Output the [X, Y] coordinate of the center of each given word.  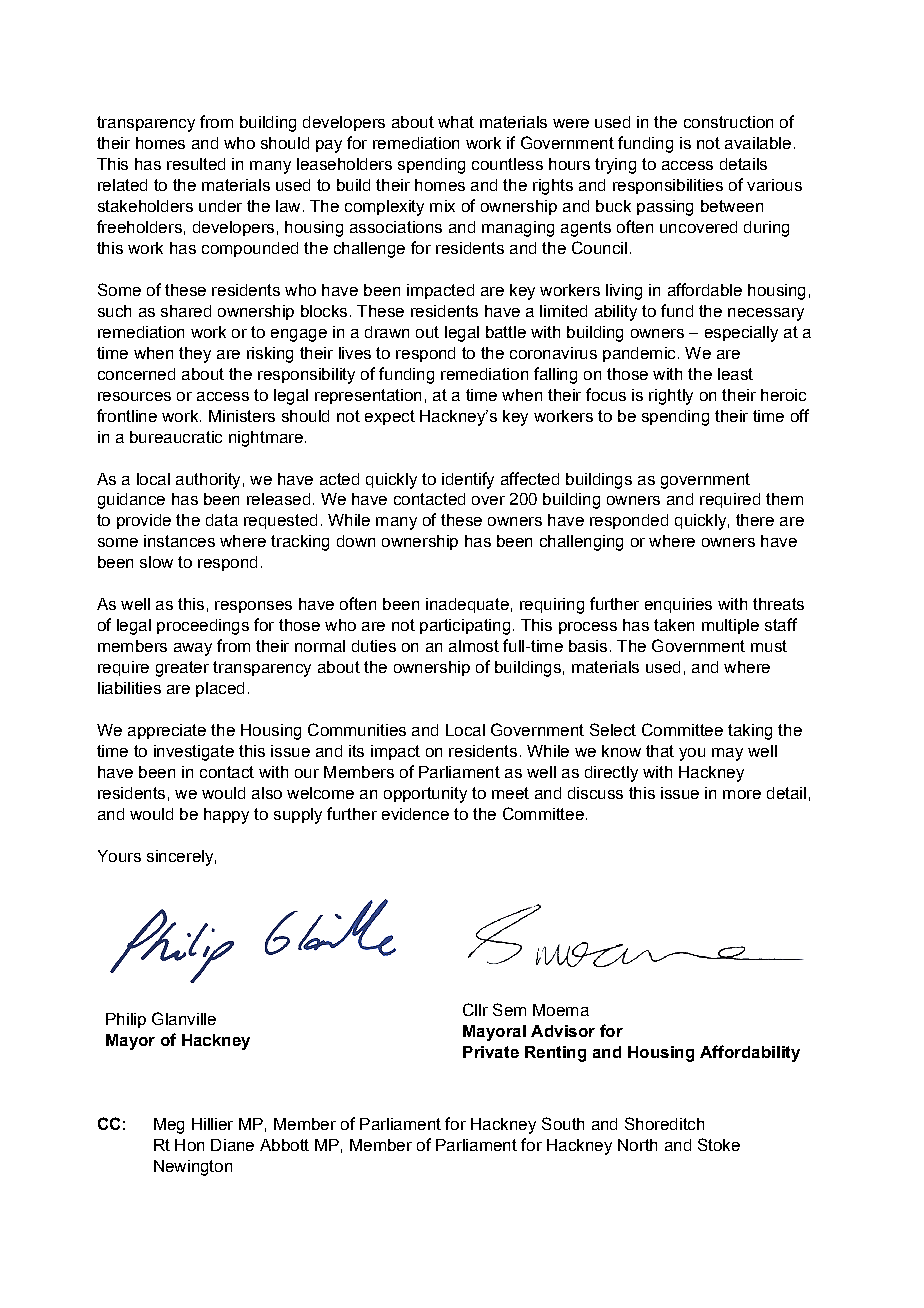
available [758, 143]
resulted [196, 164]
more [742, 794]
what [456, 122]
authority [208, 481]
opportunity [425, 795]
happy [226, 816]
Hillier [212, 1124]
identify [468, 480]
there [755, 520]
